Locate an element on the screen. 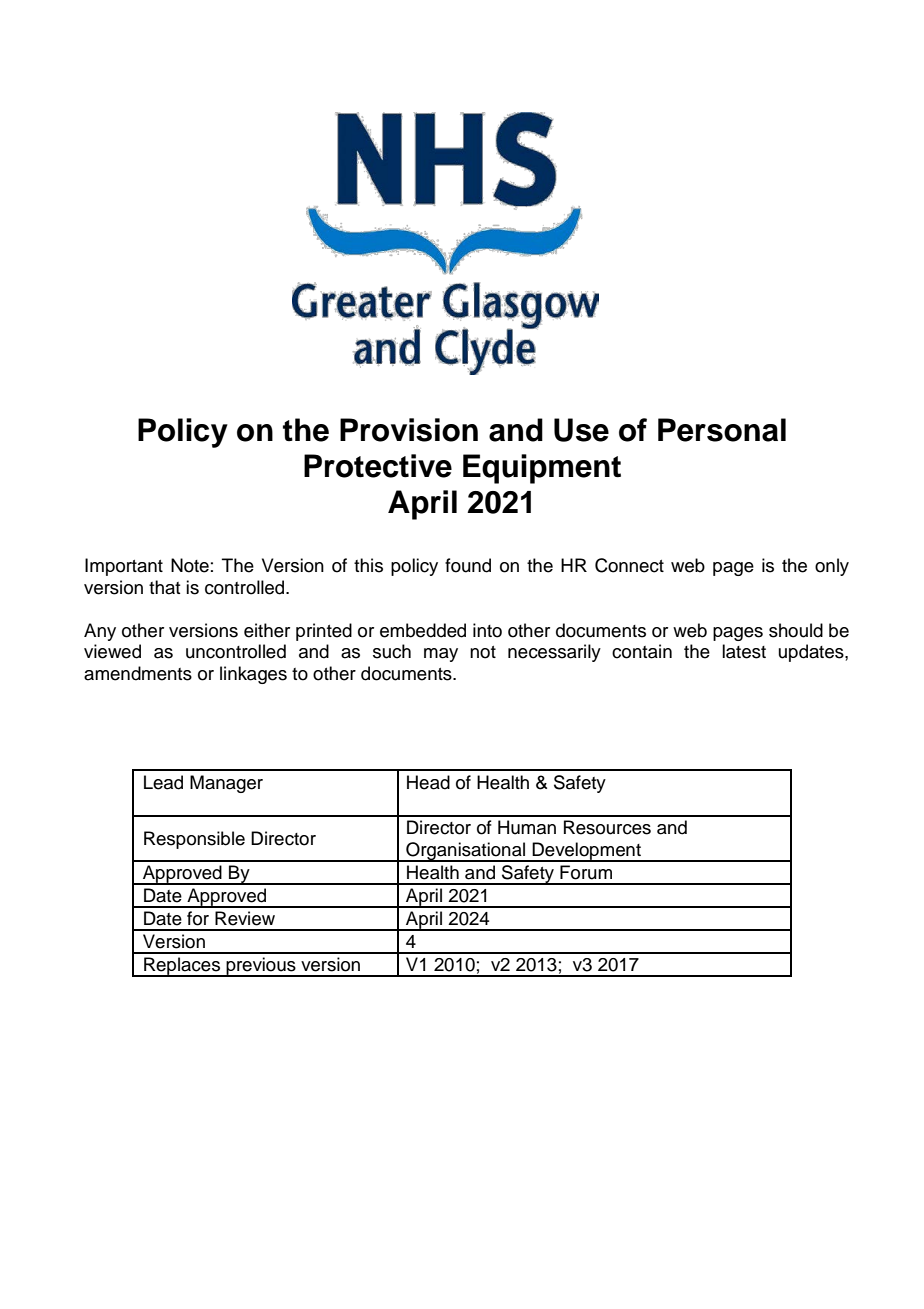  Development is located at coordinates (587, 852).
